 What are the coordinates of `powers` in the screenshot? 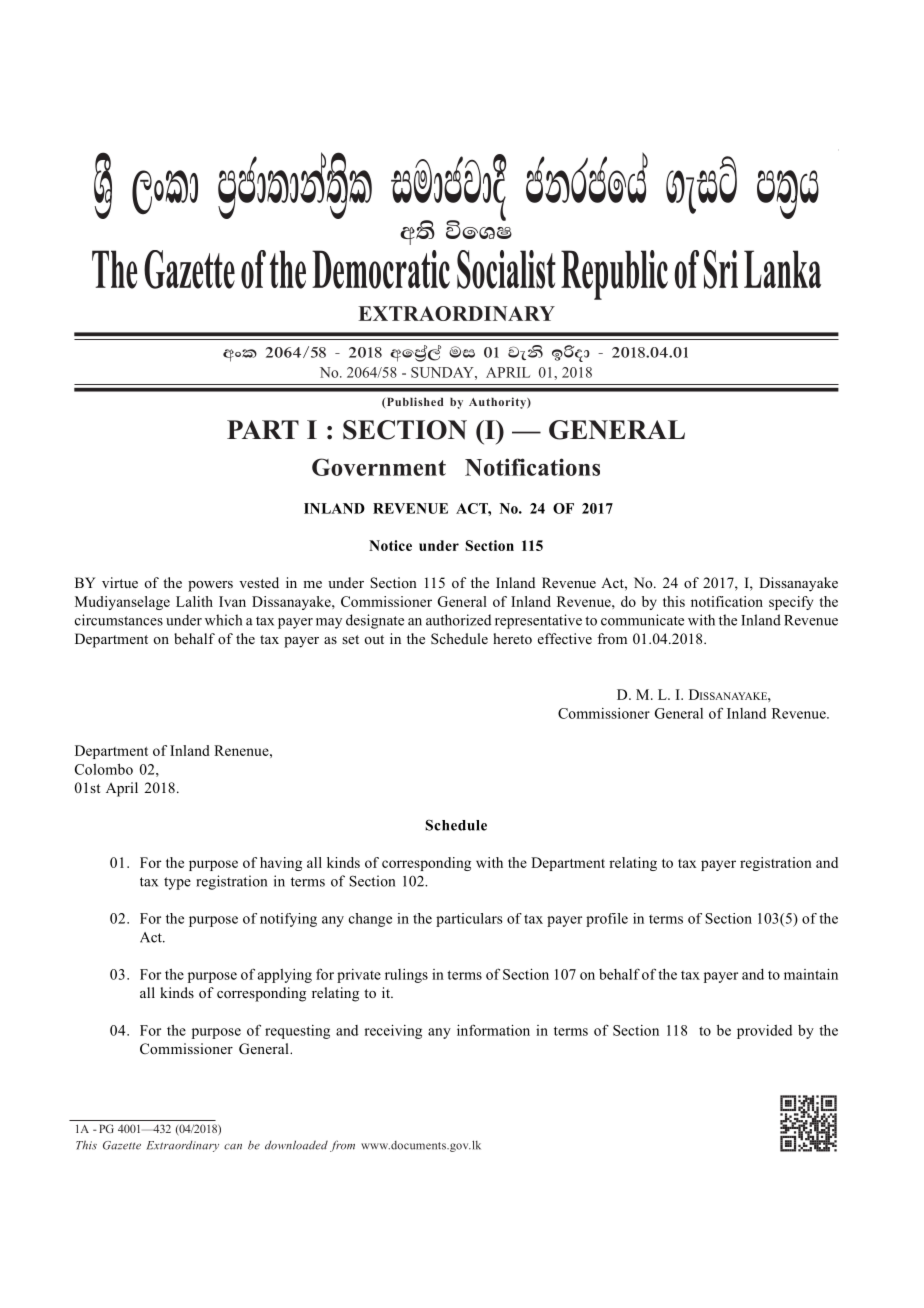 It's located at (210, 586).
